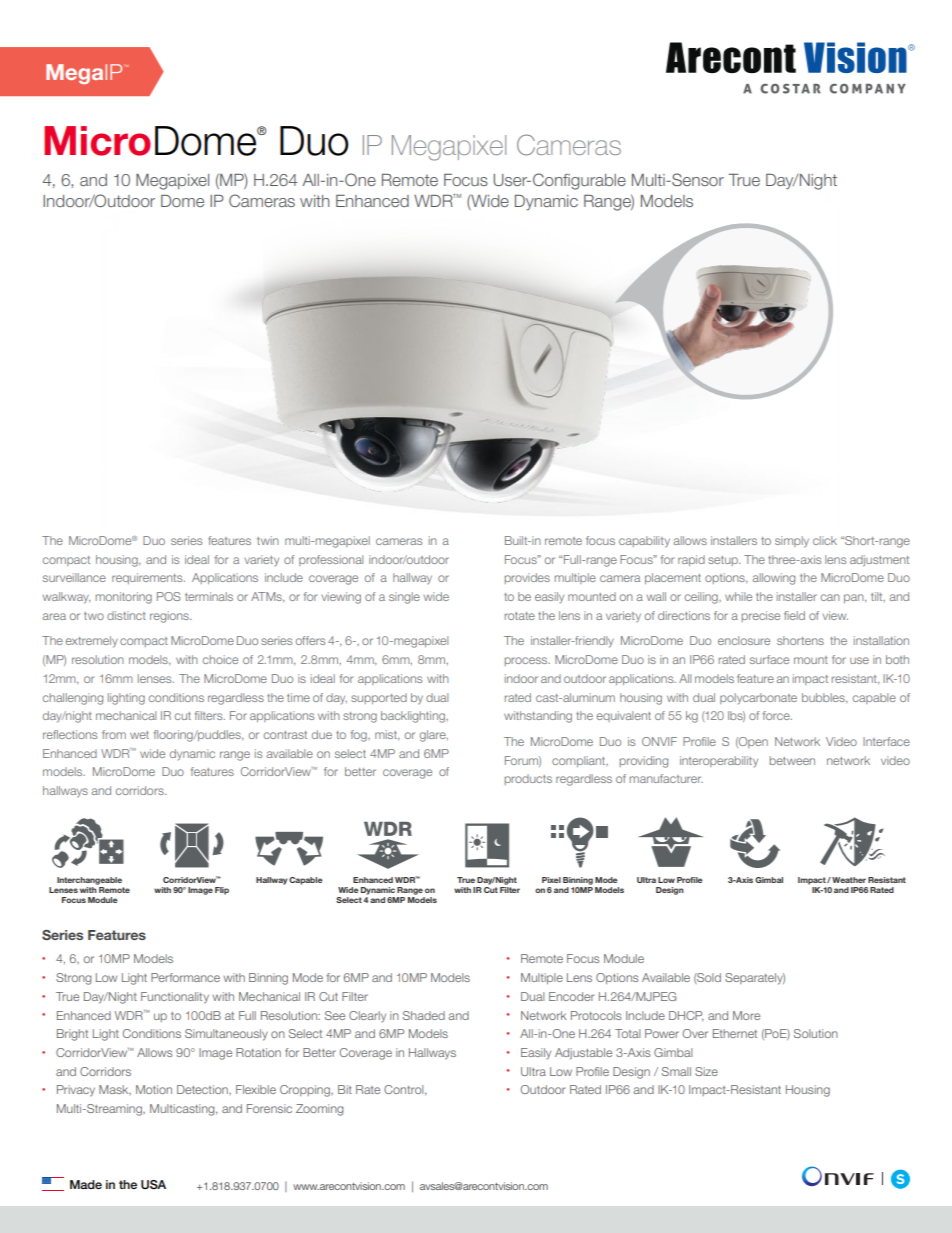 The image size is (952, 1233). What do you see at coordinates (528, 779) in the page?
I see `products` at bounding box center [528, 779].
